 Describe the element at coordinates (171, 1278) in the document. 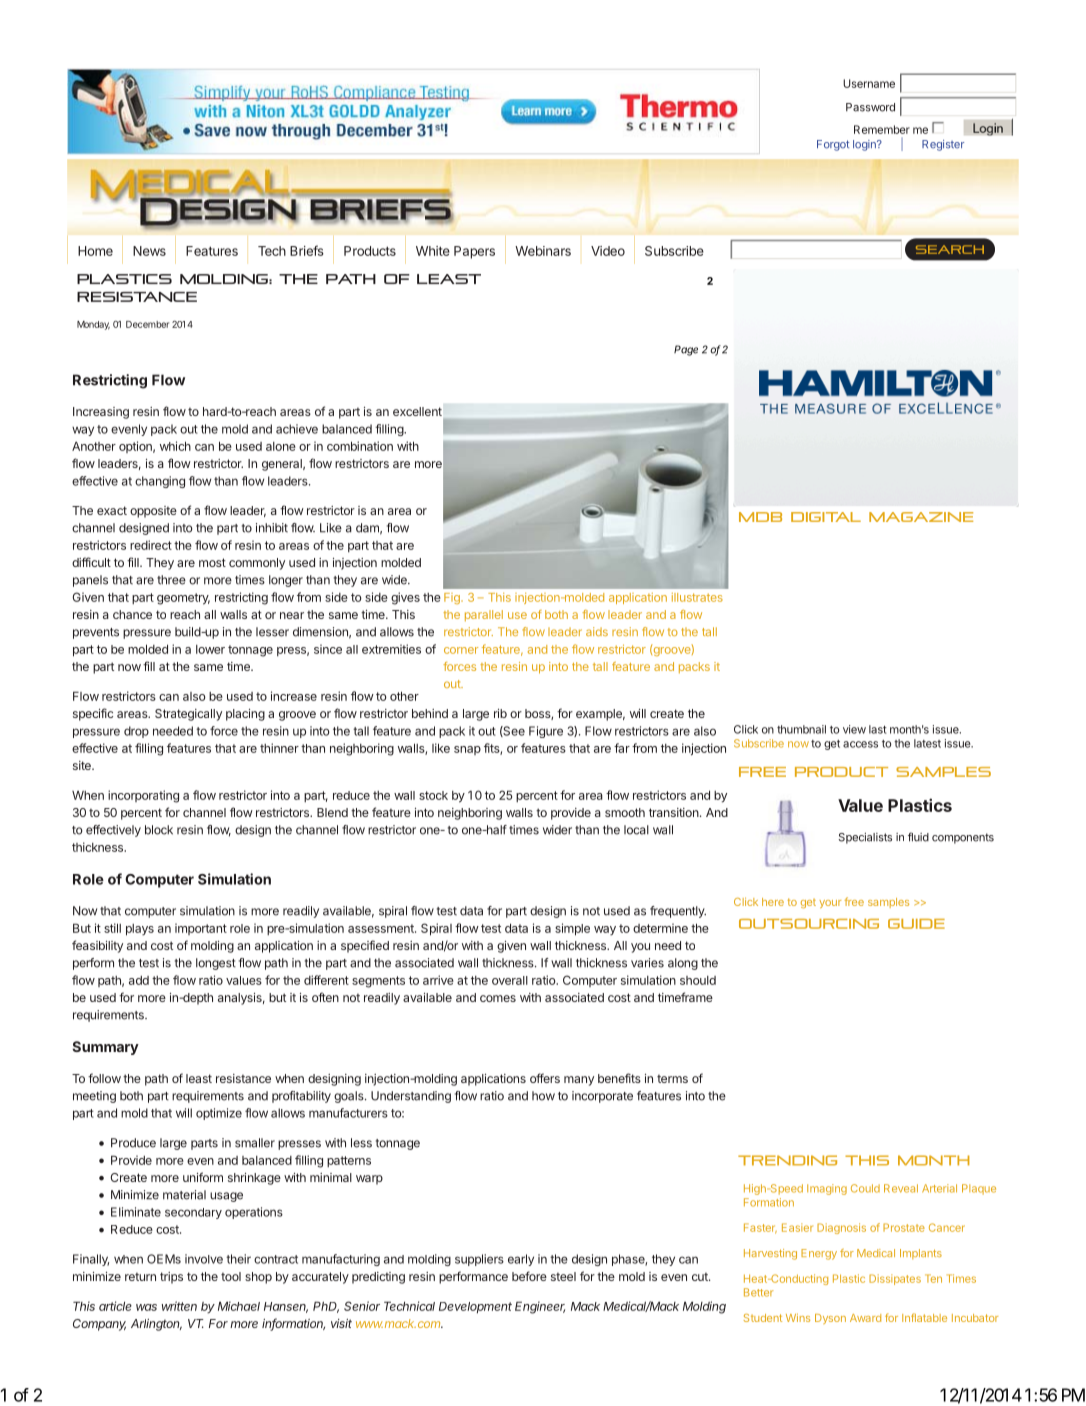

I see `trips` at that location.
